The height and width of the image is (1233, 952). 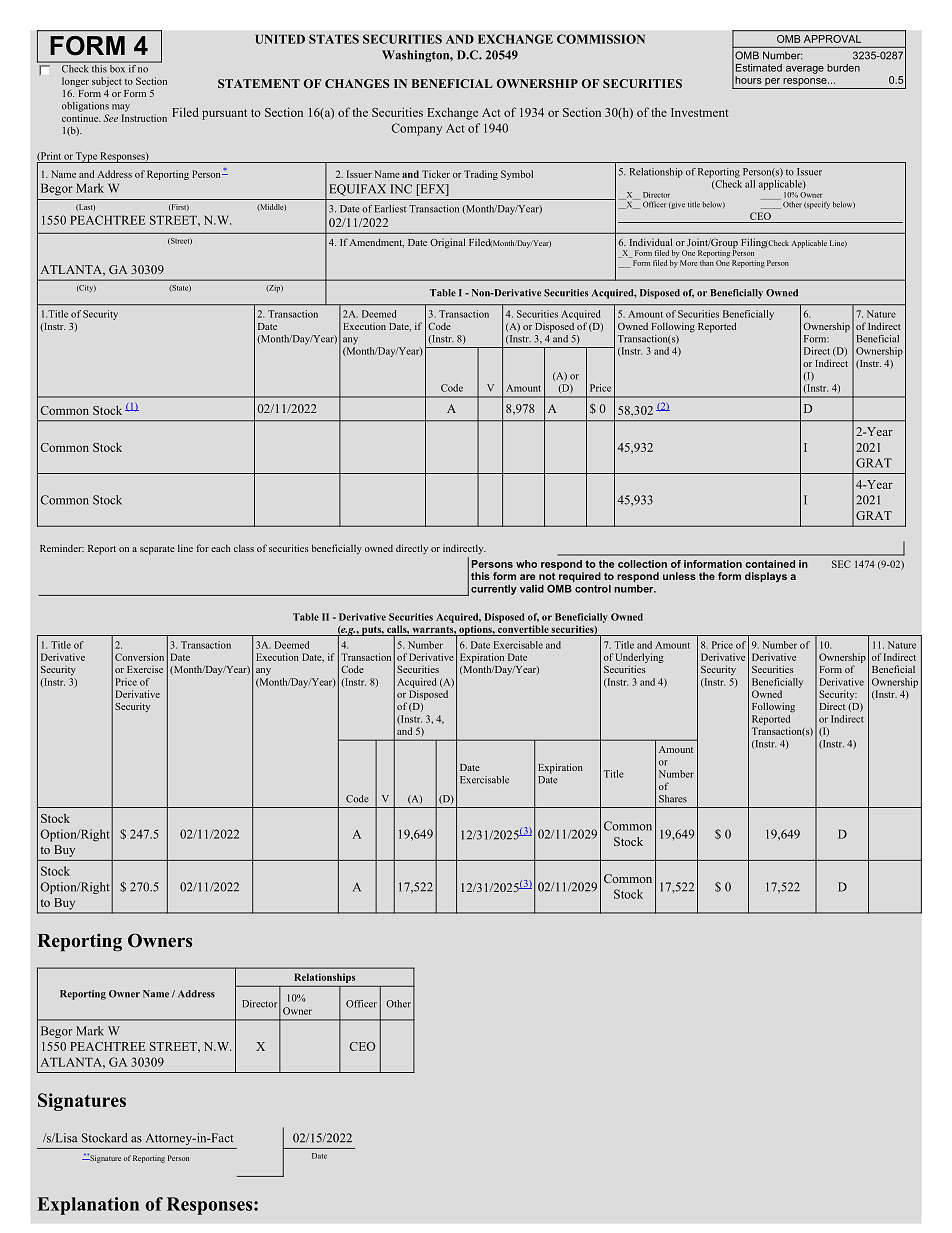 What do you see at coordinates (118, 67) in the image?
I see `box` at bounding box center [118, 67].
